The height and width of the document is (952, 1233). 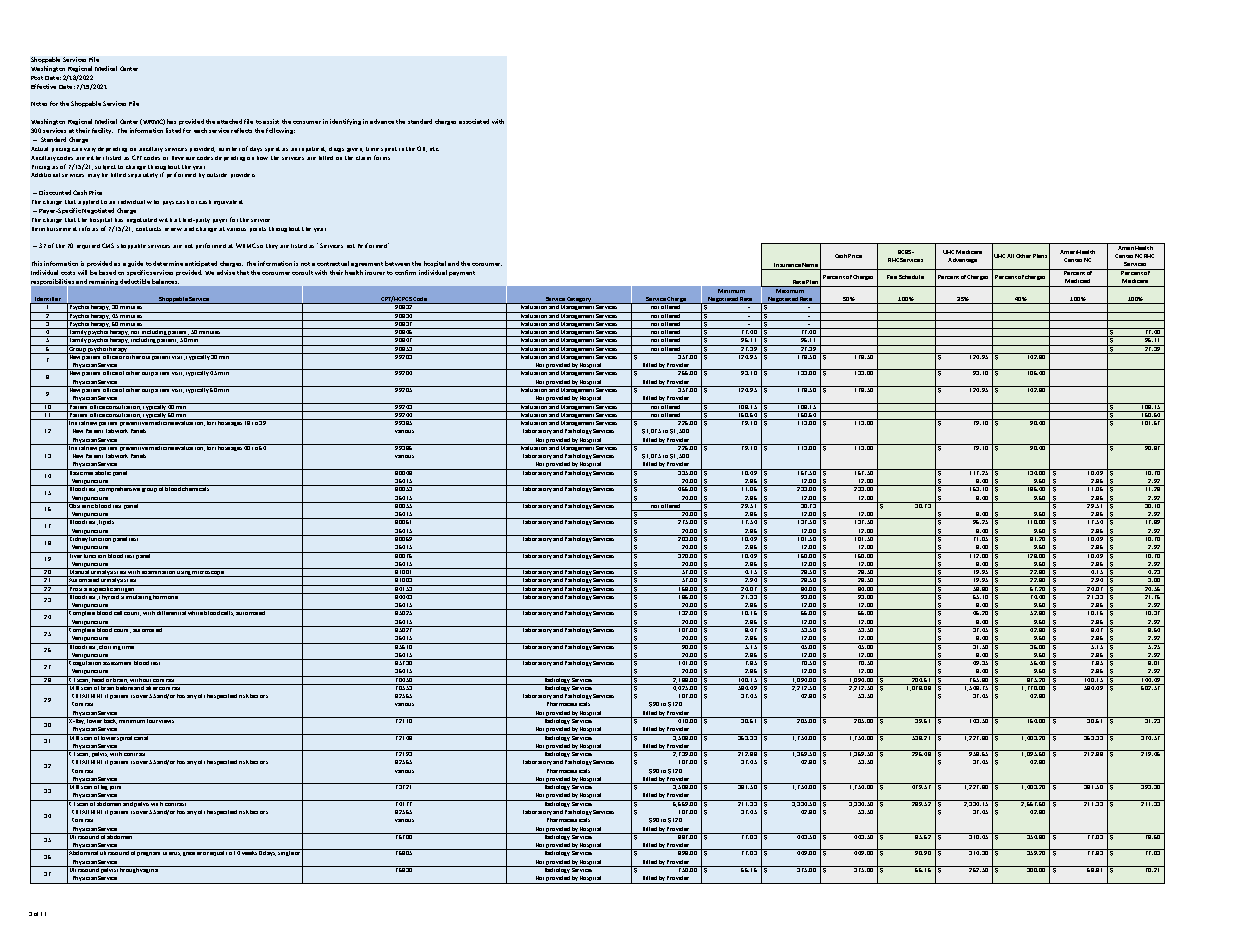 I want to click on stimulating, so click(x=136, y=596).
